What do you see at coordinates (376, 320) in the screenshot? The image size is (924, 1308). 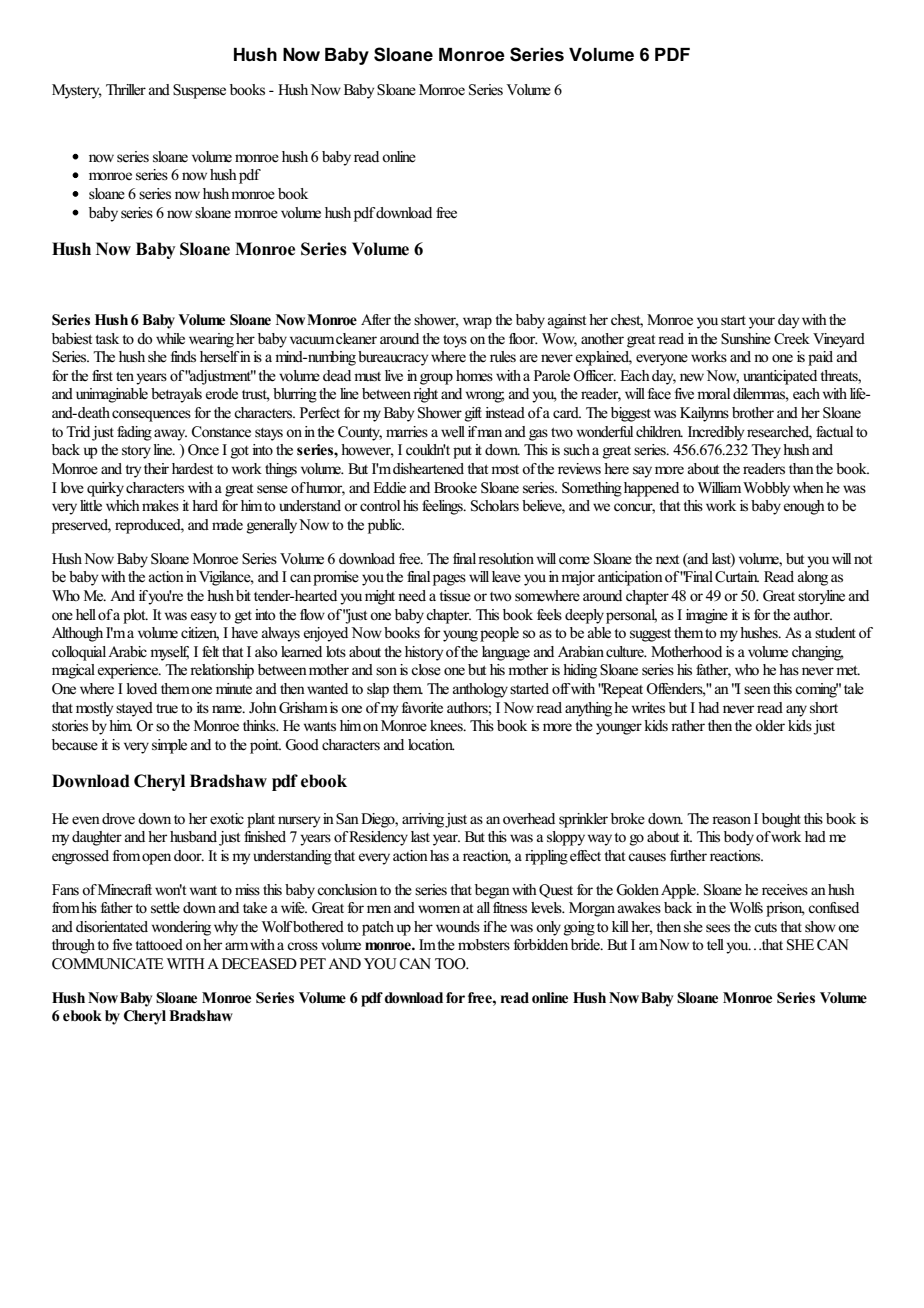 I see `After` at bounding box center [376, 320].
